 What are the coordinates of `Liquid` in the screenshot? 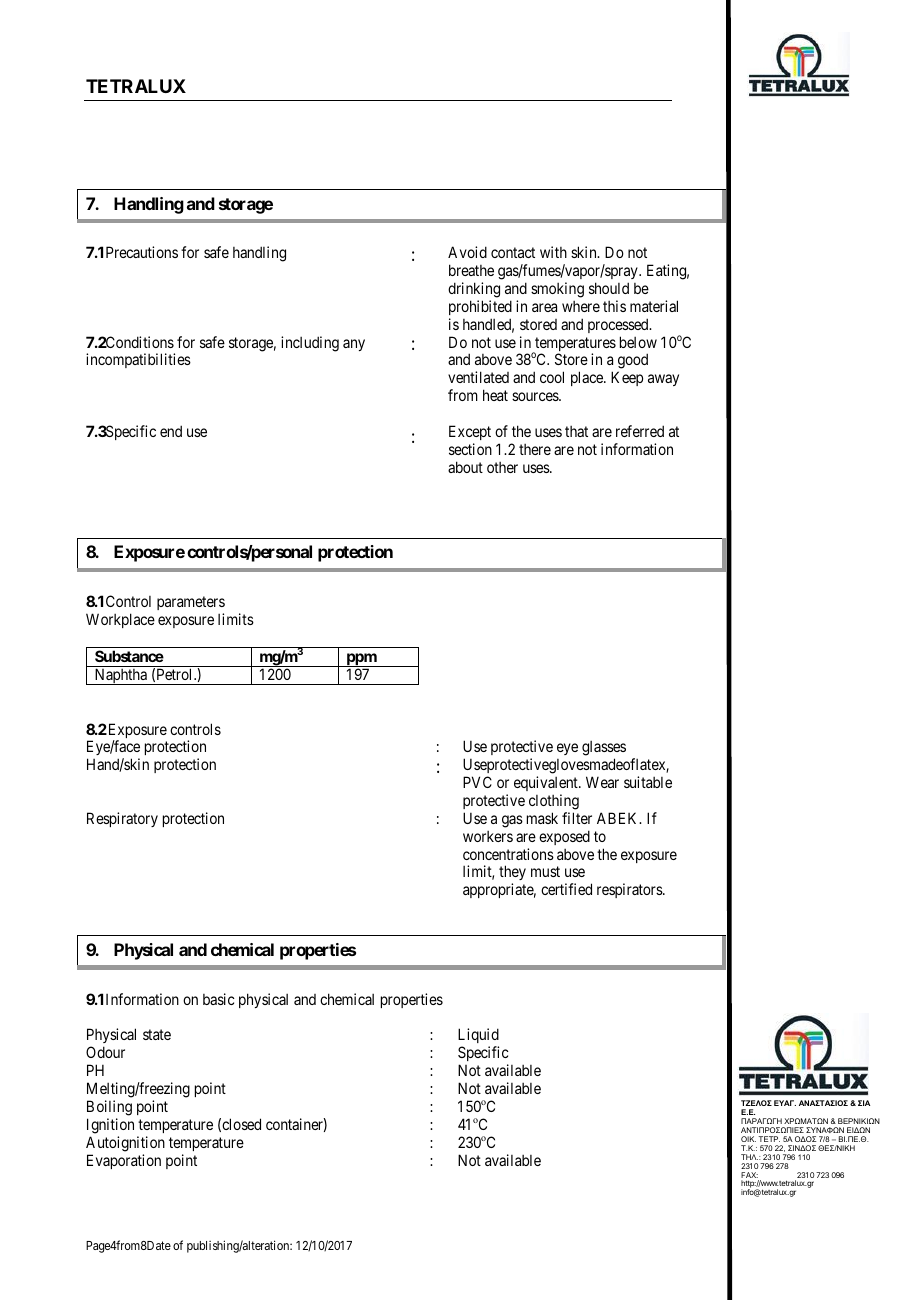 It's located at (478, 1037).
